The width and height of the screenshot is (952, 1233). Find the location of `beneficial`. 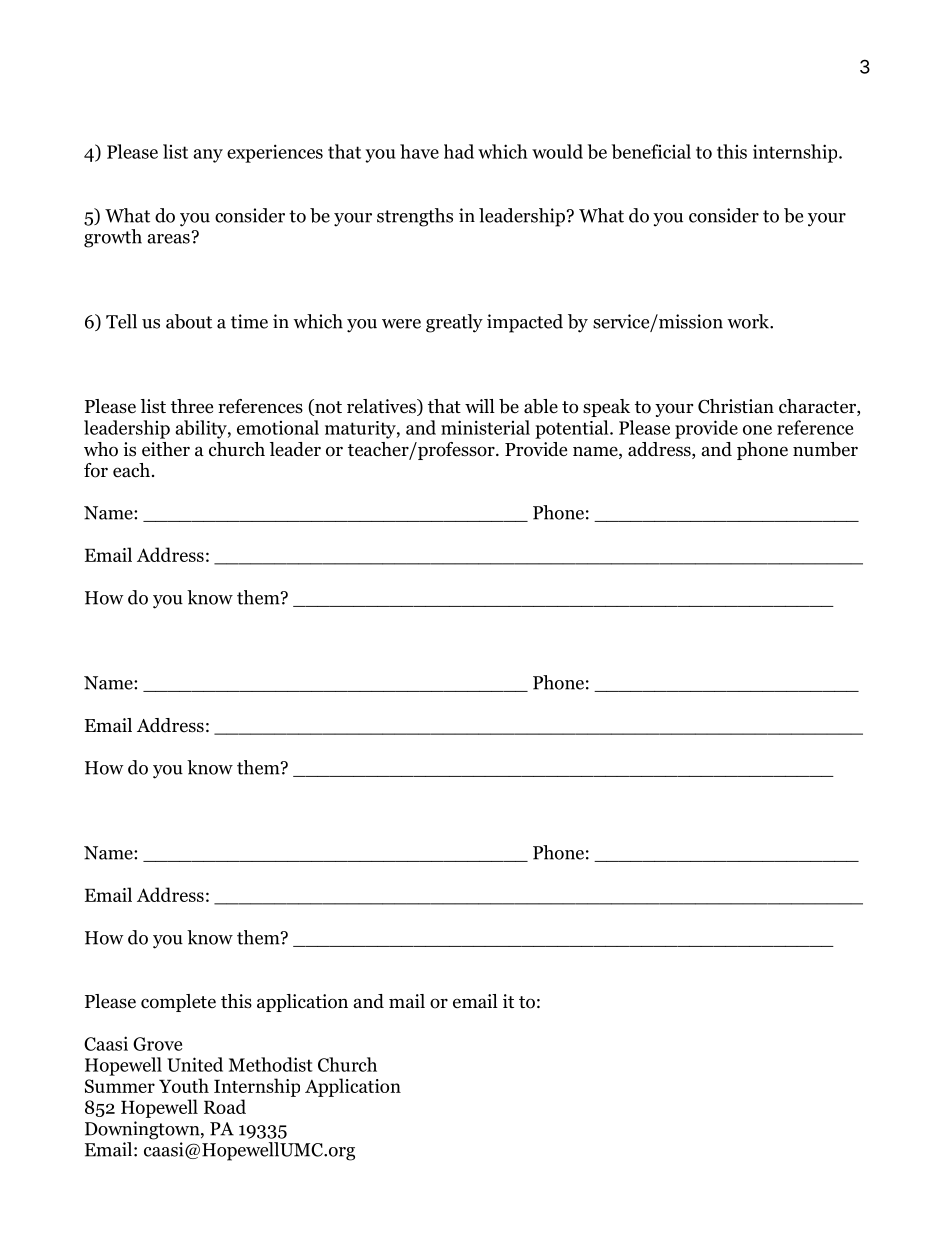

beneficial is located at coordinates (651, 151).
